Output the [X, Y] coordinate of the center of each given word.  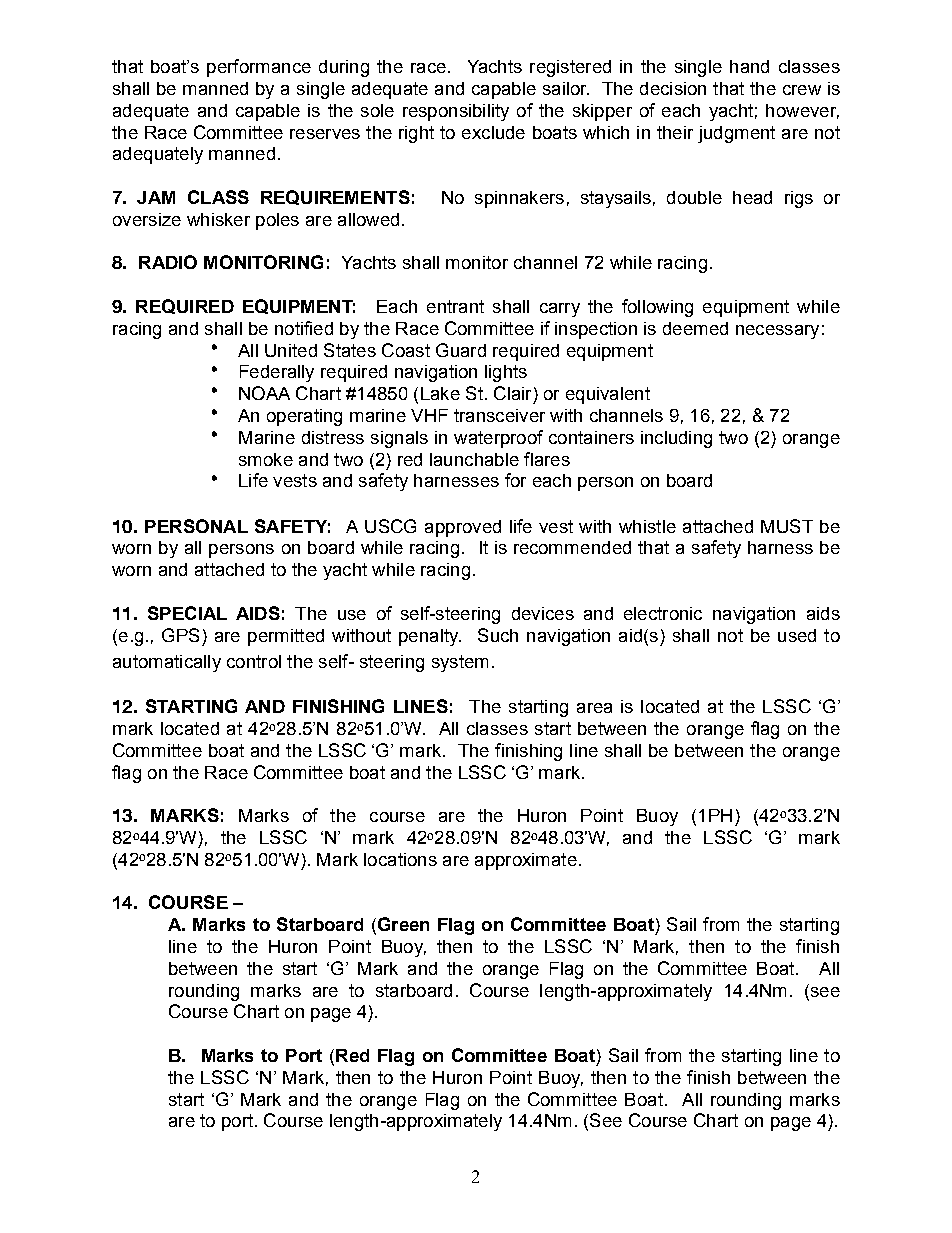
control [254, 661]
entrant [455, 306]
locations [400, 859]
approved [463, 528]
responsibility [456, 112]
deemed [695, 328]
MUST [787, 526]
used [797, 635]
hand [749, 66]
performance [259, 68]
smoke [266, 459]
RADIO [168, 262]
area [594, 708]
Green [402, 925]
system [460, 663]
